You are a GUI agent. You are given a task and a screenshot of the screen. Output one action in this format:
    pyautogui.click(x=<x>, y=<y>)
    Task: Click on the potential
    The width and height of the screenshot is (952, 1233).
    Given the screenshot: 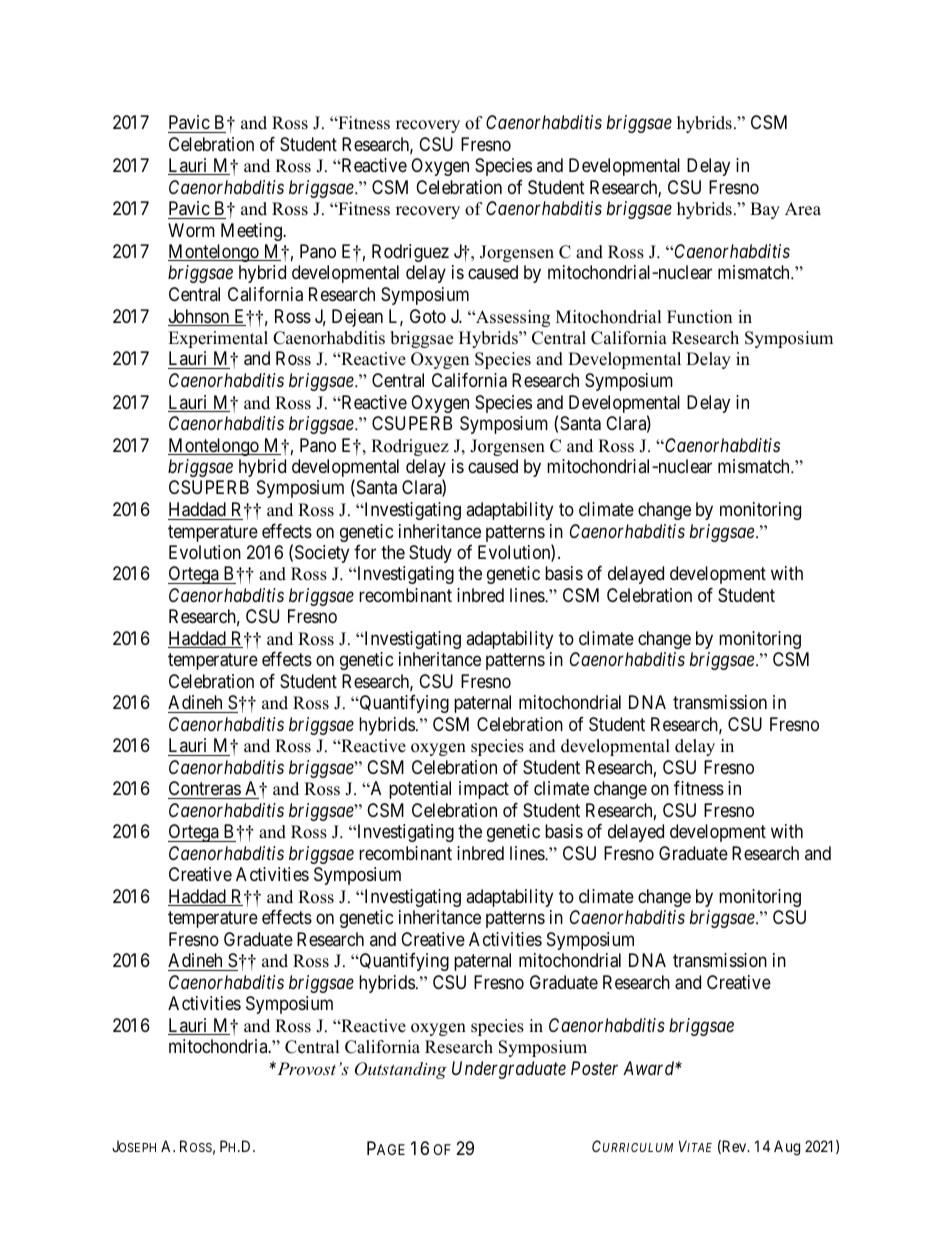 What is the action you would take?
    pyautogui.click(x=420, y=790)
